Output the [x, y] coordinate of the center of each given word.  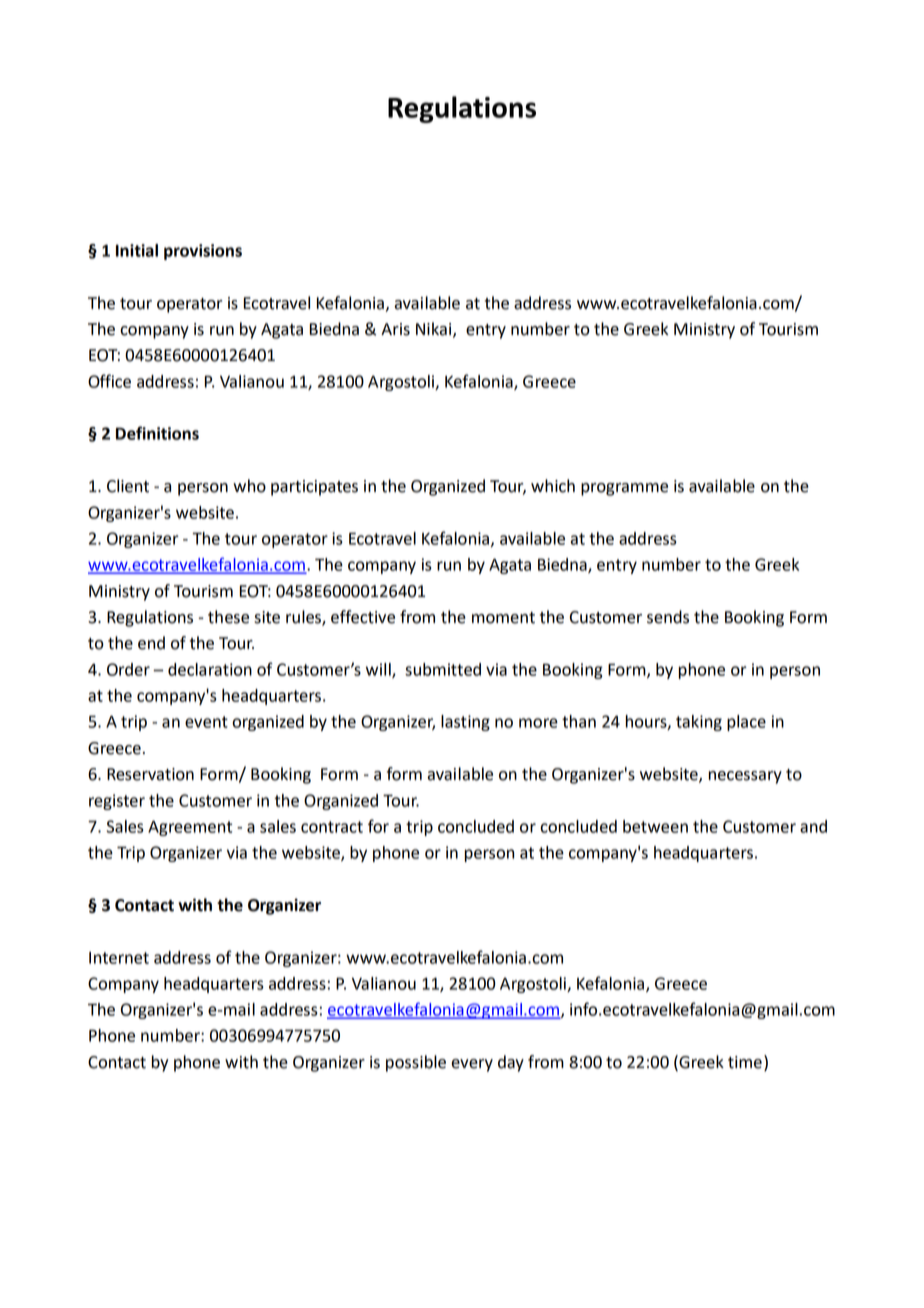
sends [668, 617]
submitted [443, 669]
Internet [119, 958]
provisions [203, 252]
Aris [395, 329]
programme [624, 489]
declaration [210, 669]
